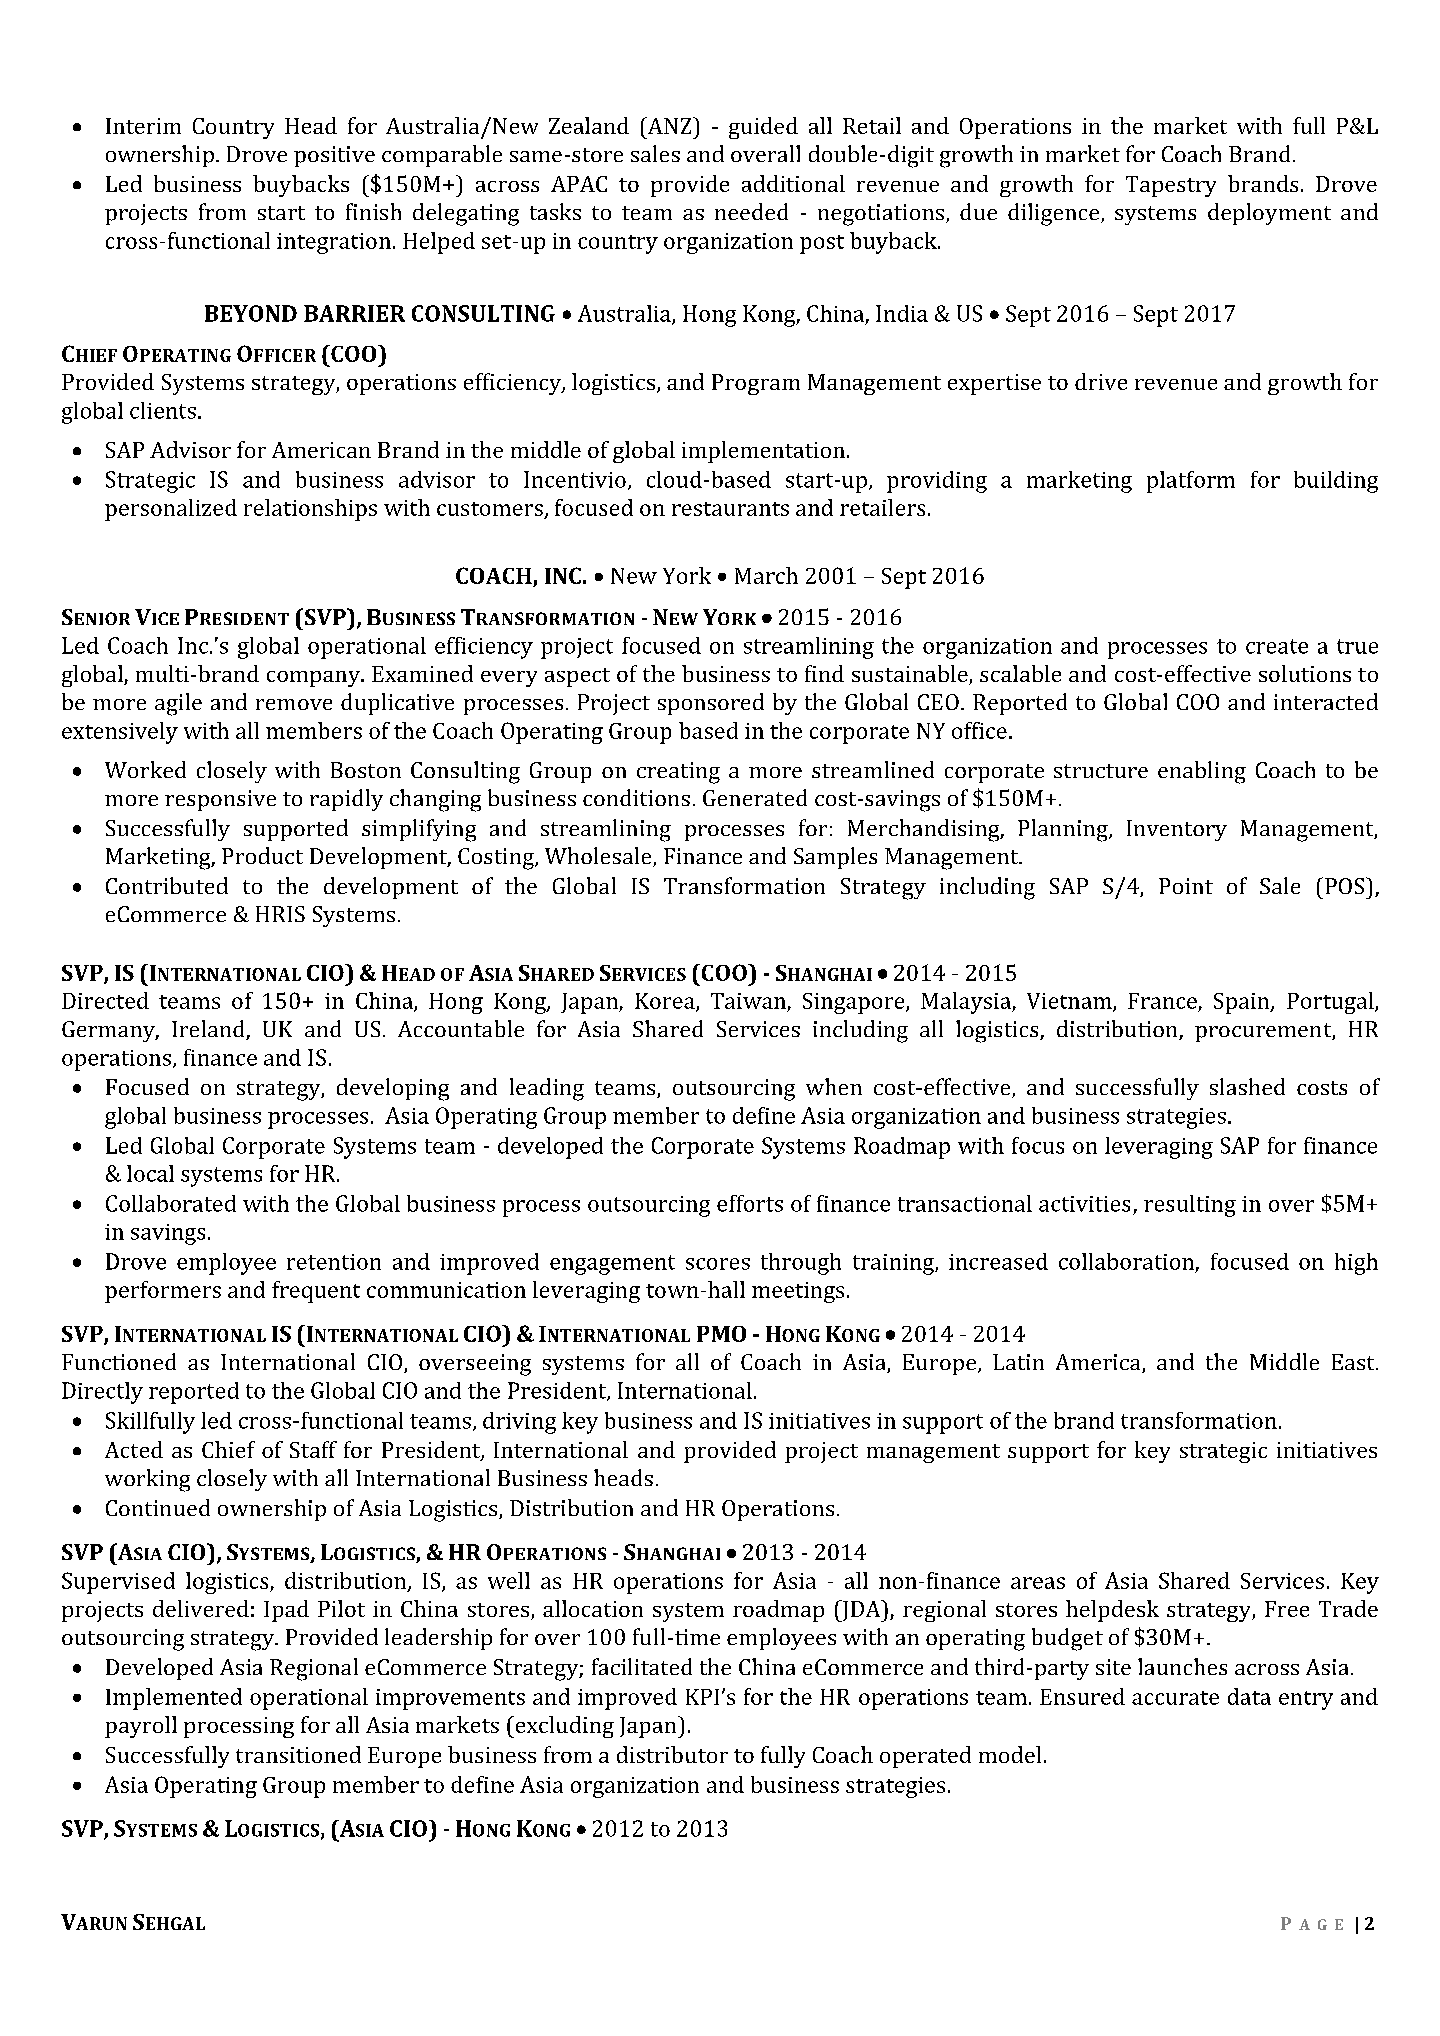  I want to click on needed, so click(751, 211).
